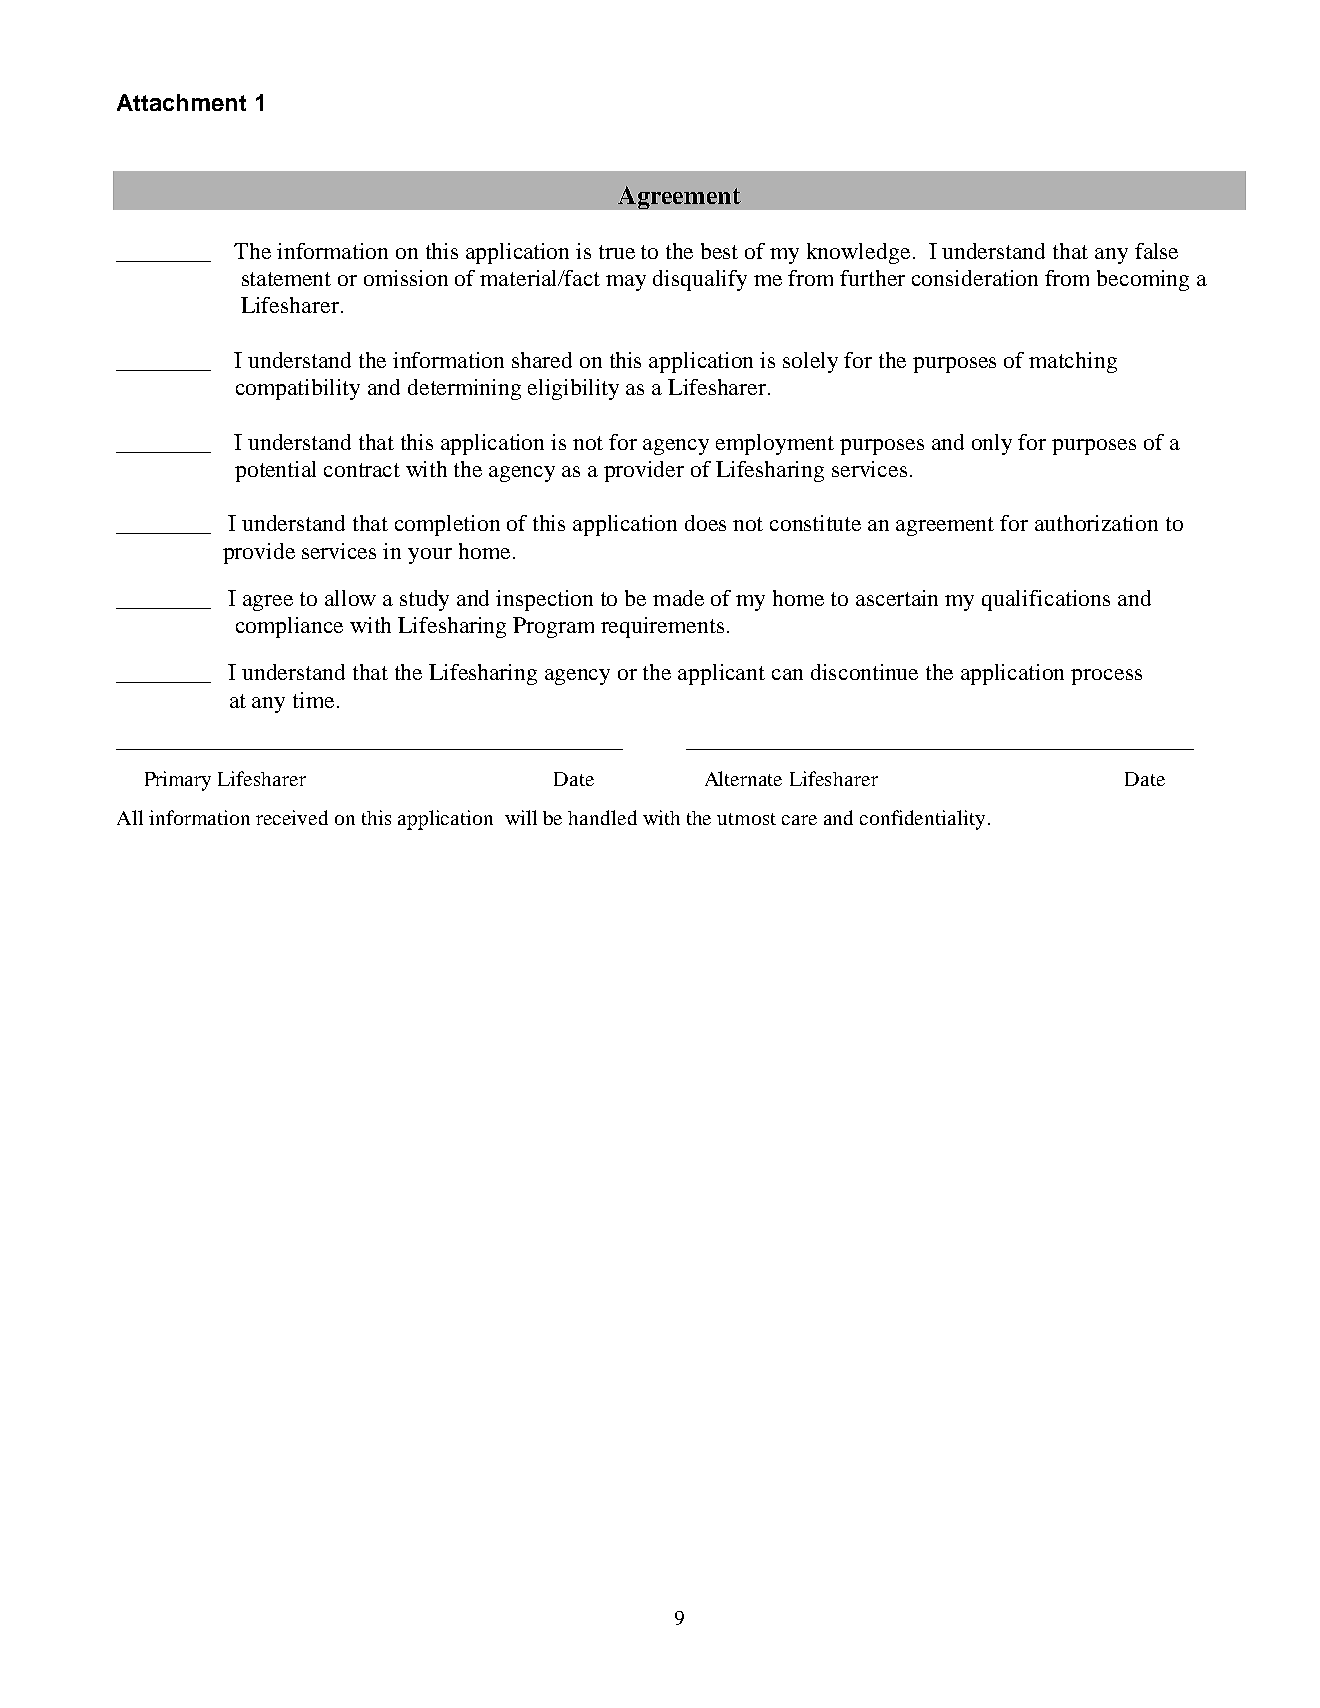 The height and width of the page is (1708, 1320). What do you see at coordinates (922, 820) in the page?
I see `confidentiality` at bounding box center [922, 820].
